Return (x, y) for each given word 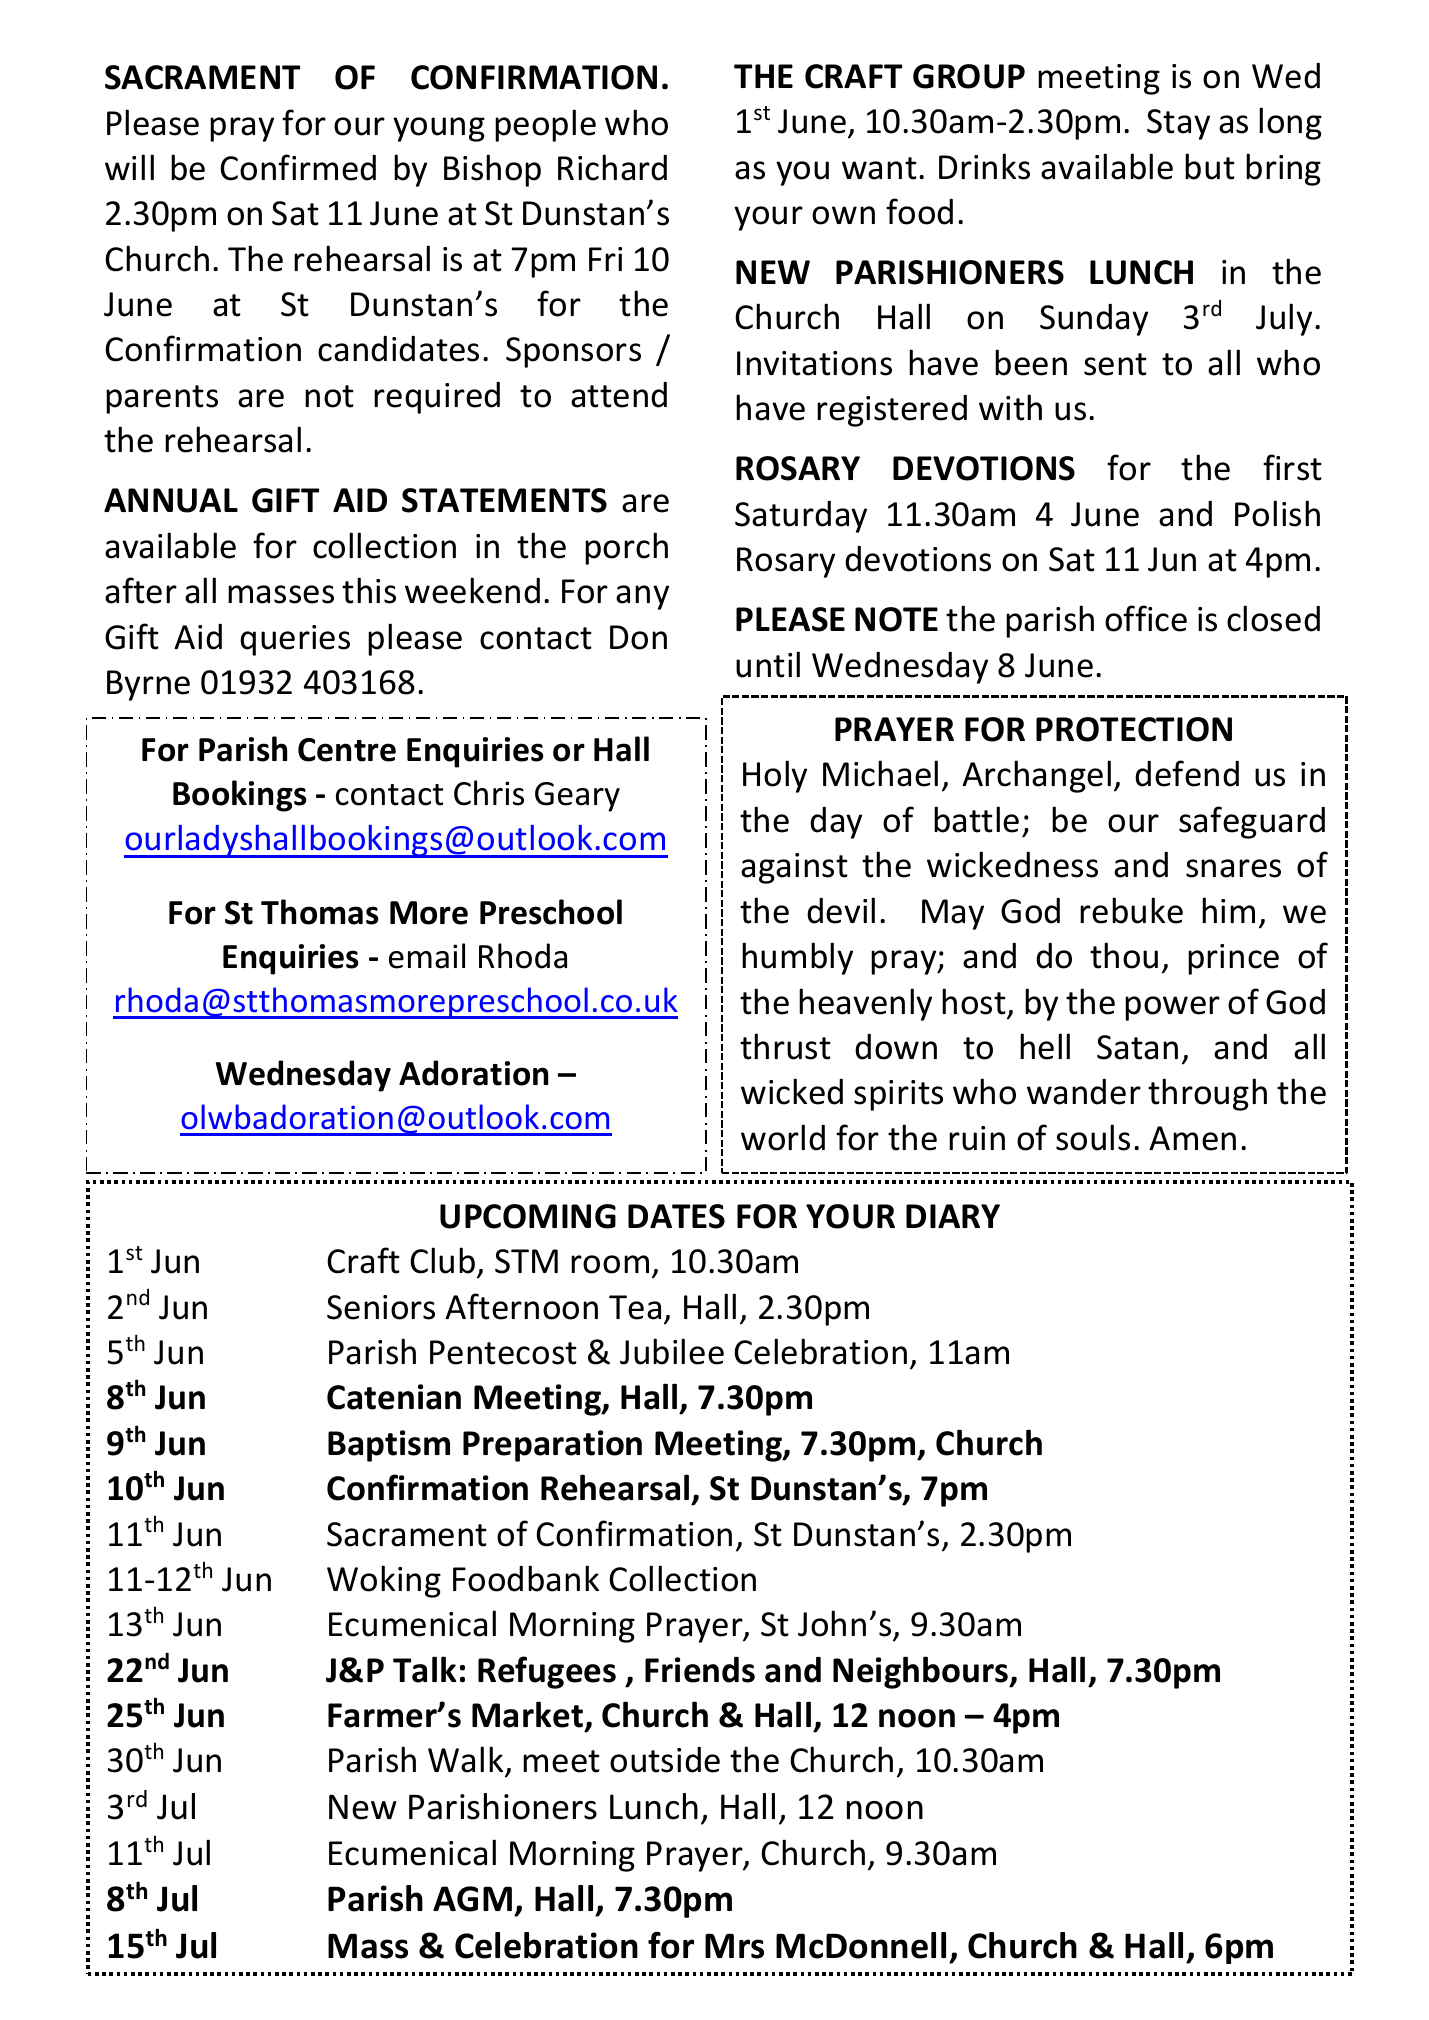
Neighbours (922, 1672)
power (1172, 1008)
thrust (785, 1046)
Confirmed (298, 167)
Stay (1178, 124)
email (427, 956)
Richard (612, 167)
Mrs (734, 1946)
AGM (472, 1899)
